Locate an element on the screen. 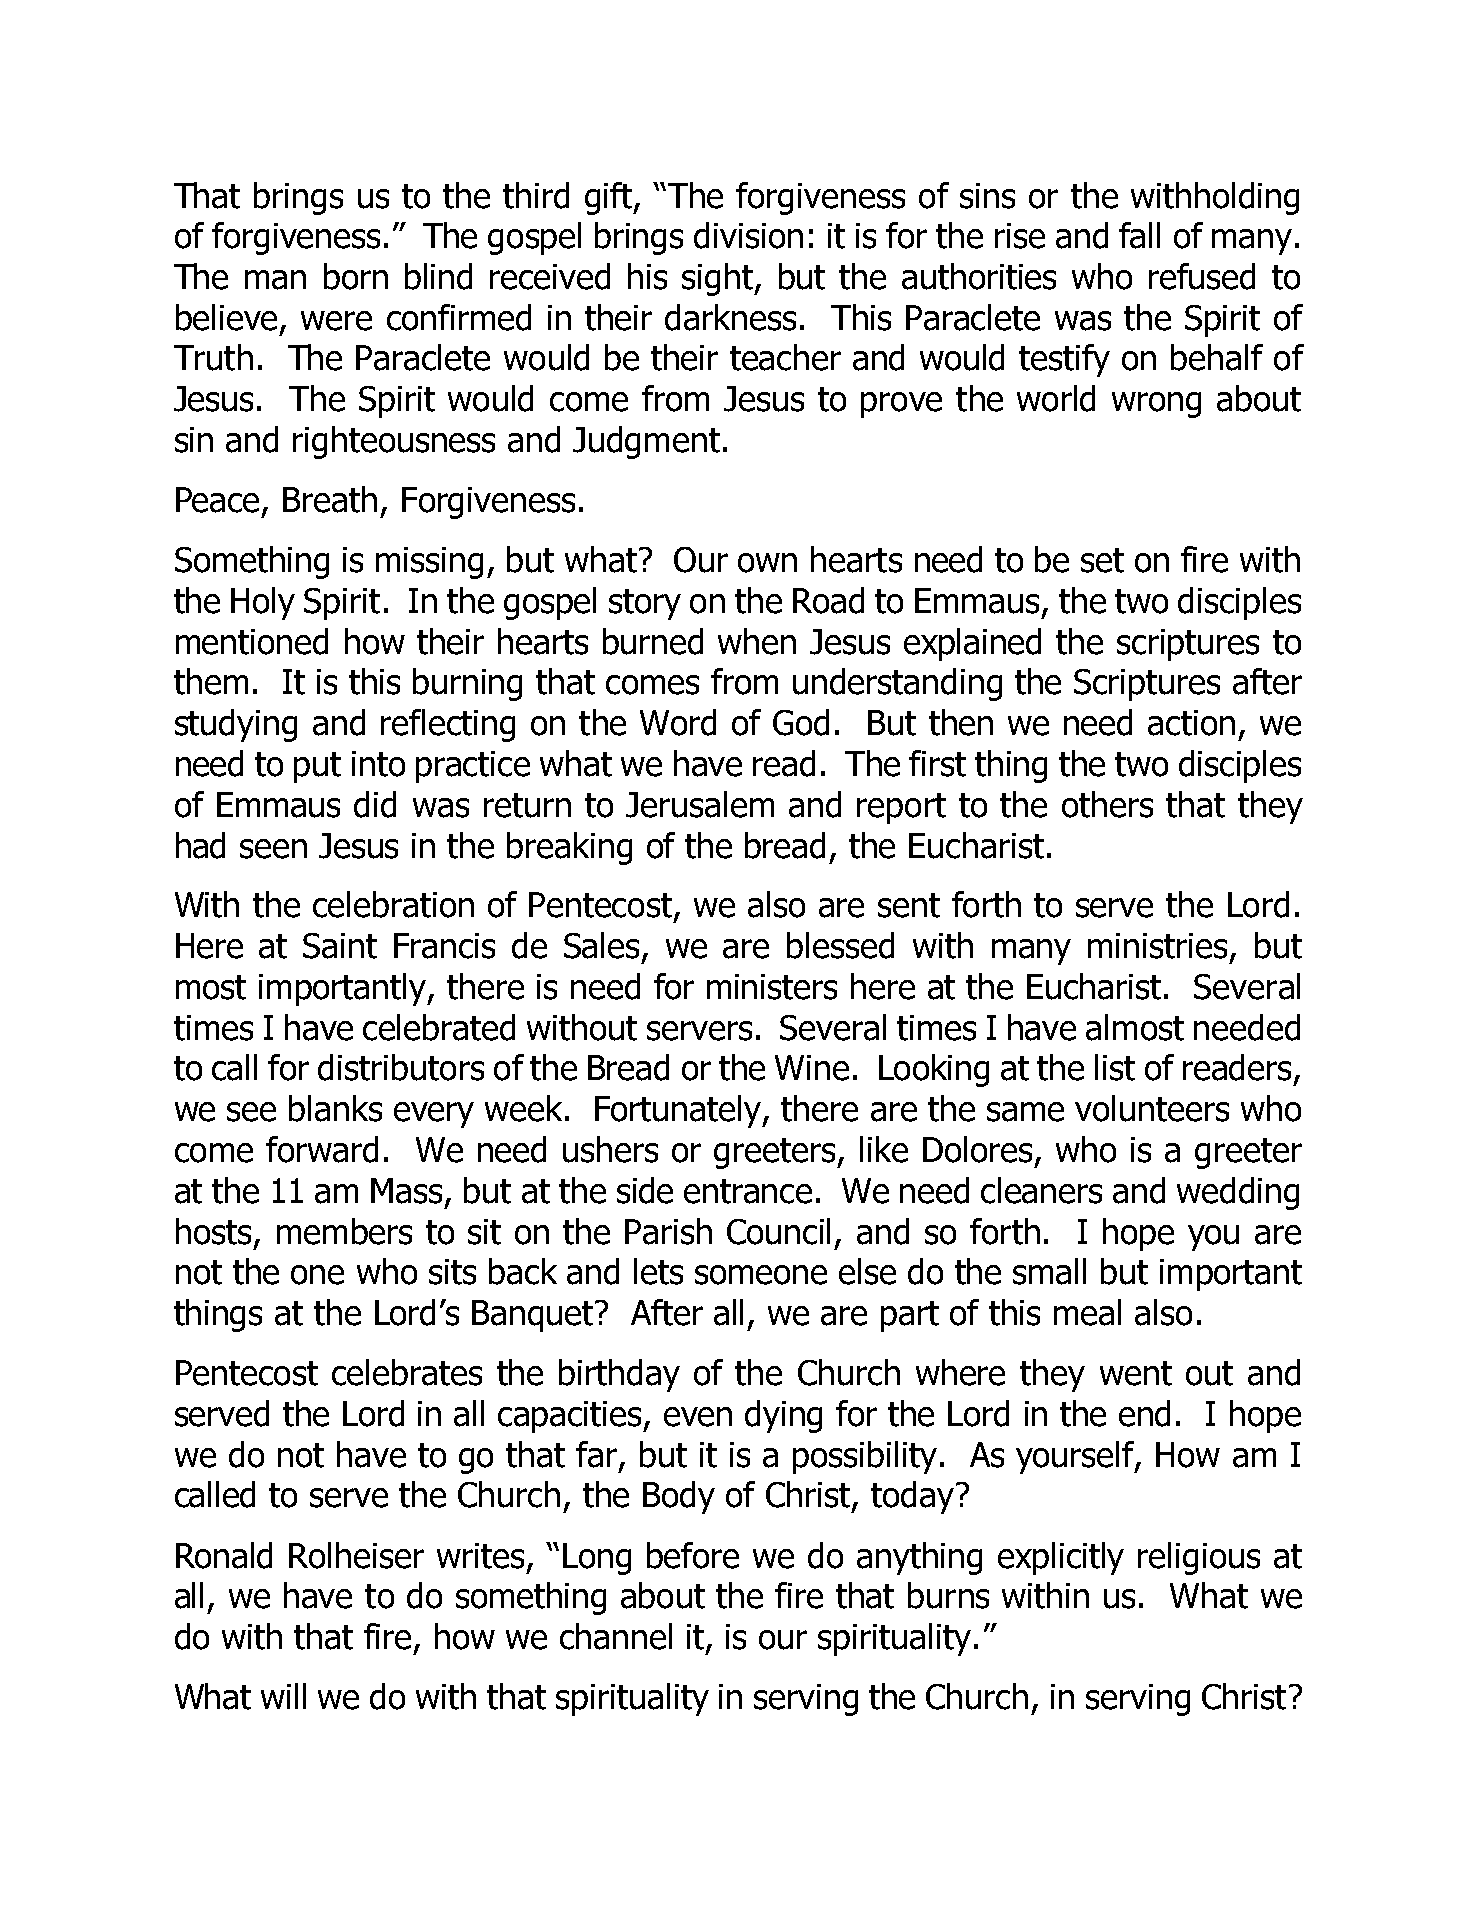 This screenshot has height=1910, width=1476. division is located at coordinates (748, 235).
